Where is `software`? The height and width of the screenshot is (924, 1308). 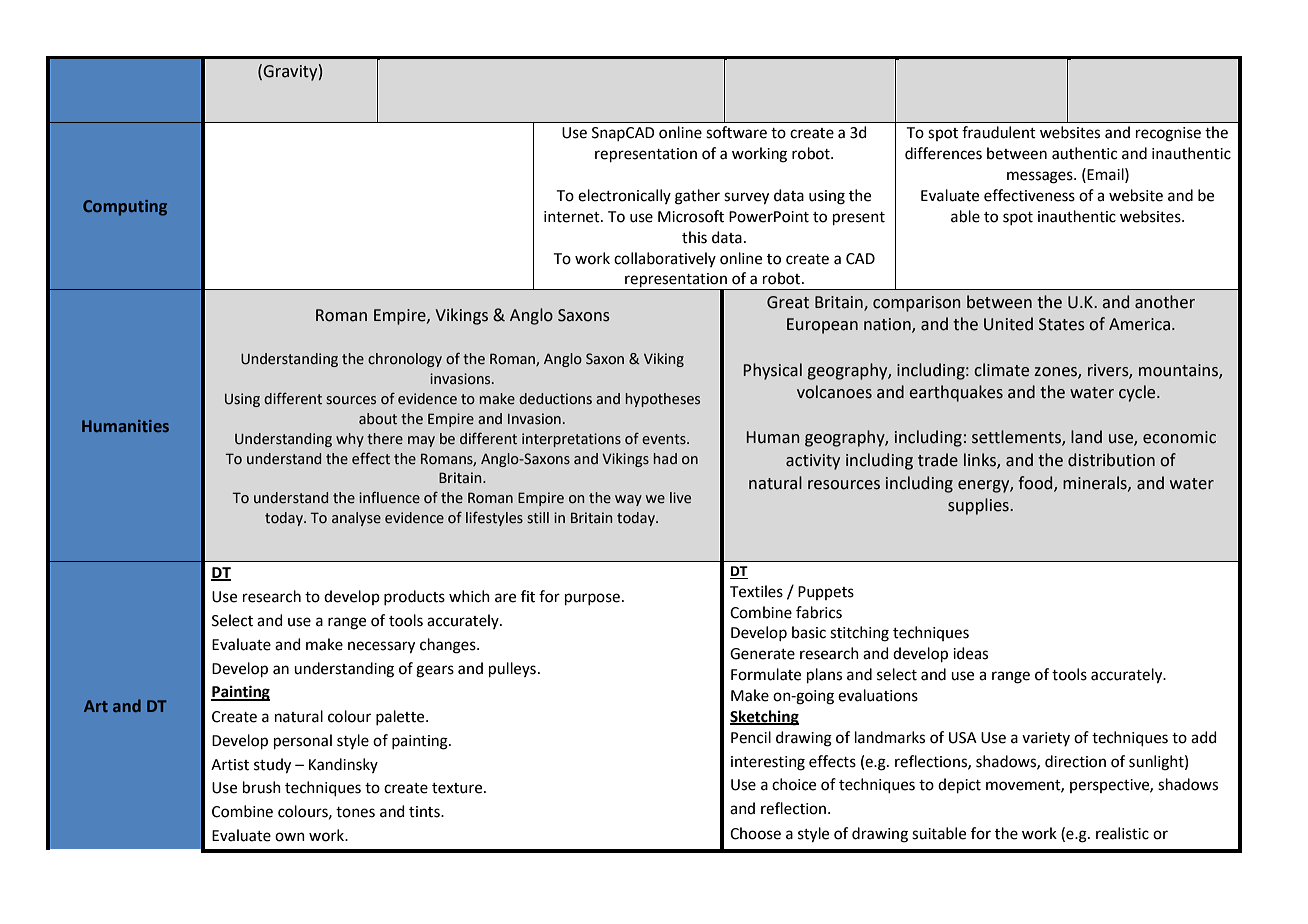
software is located at coordinates (736, 132).
